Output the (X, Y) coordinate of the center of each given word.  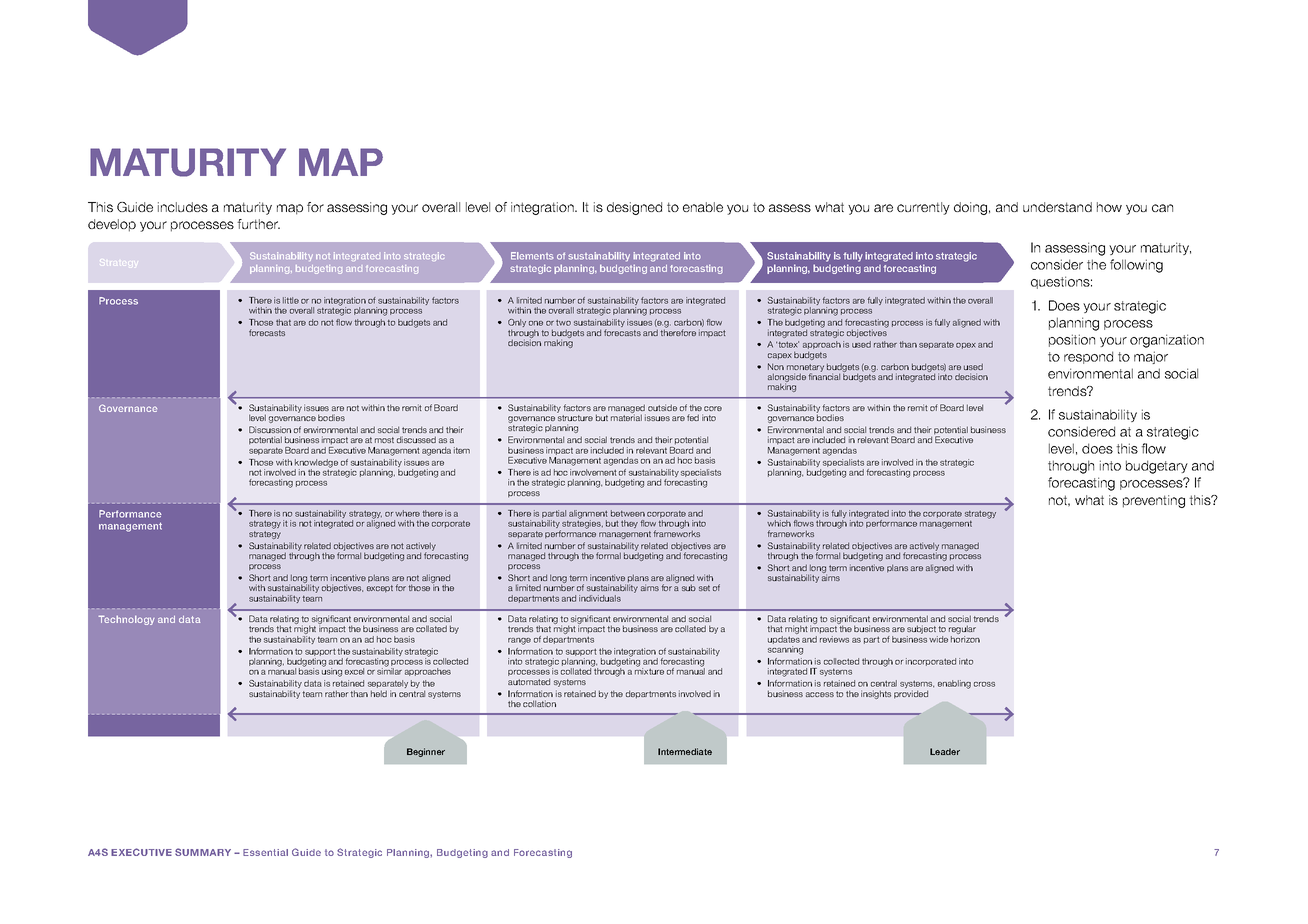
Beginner (426, 752)
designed (634, 208)
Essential (265, 852)
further (258, 224)
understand (1057, 207)
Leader (945, 751)
